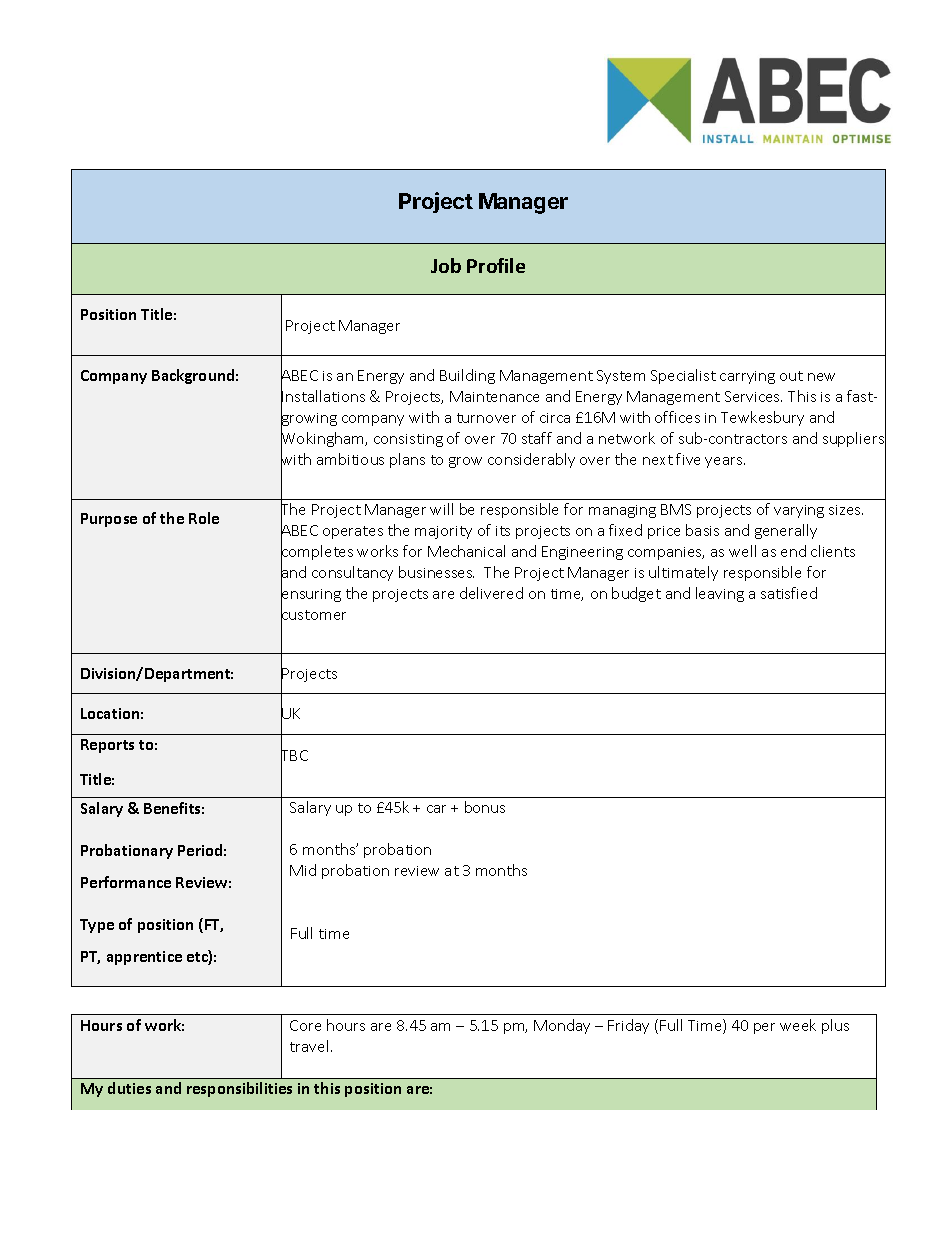 Image resolution: width=952 pixels, height=1233 pixels. I want to click on delivered, so click(491, 593).
